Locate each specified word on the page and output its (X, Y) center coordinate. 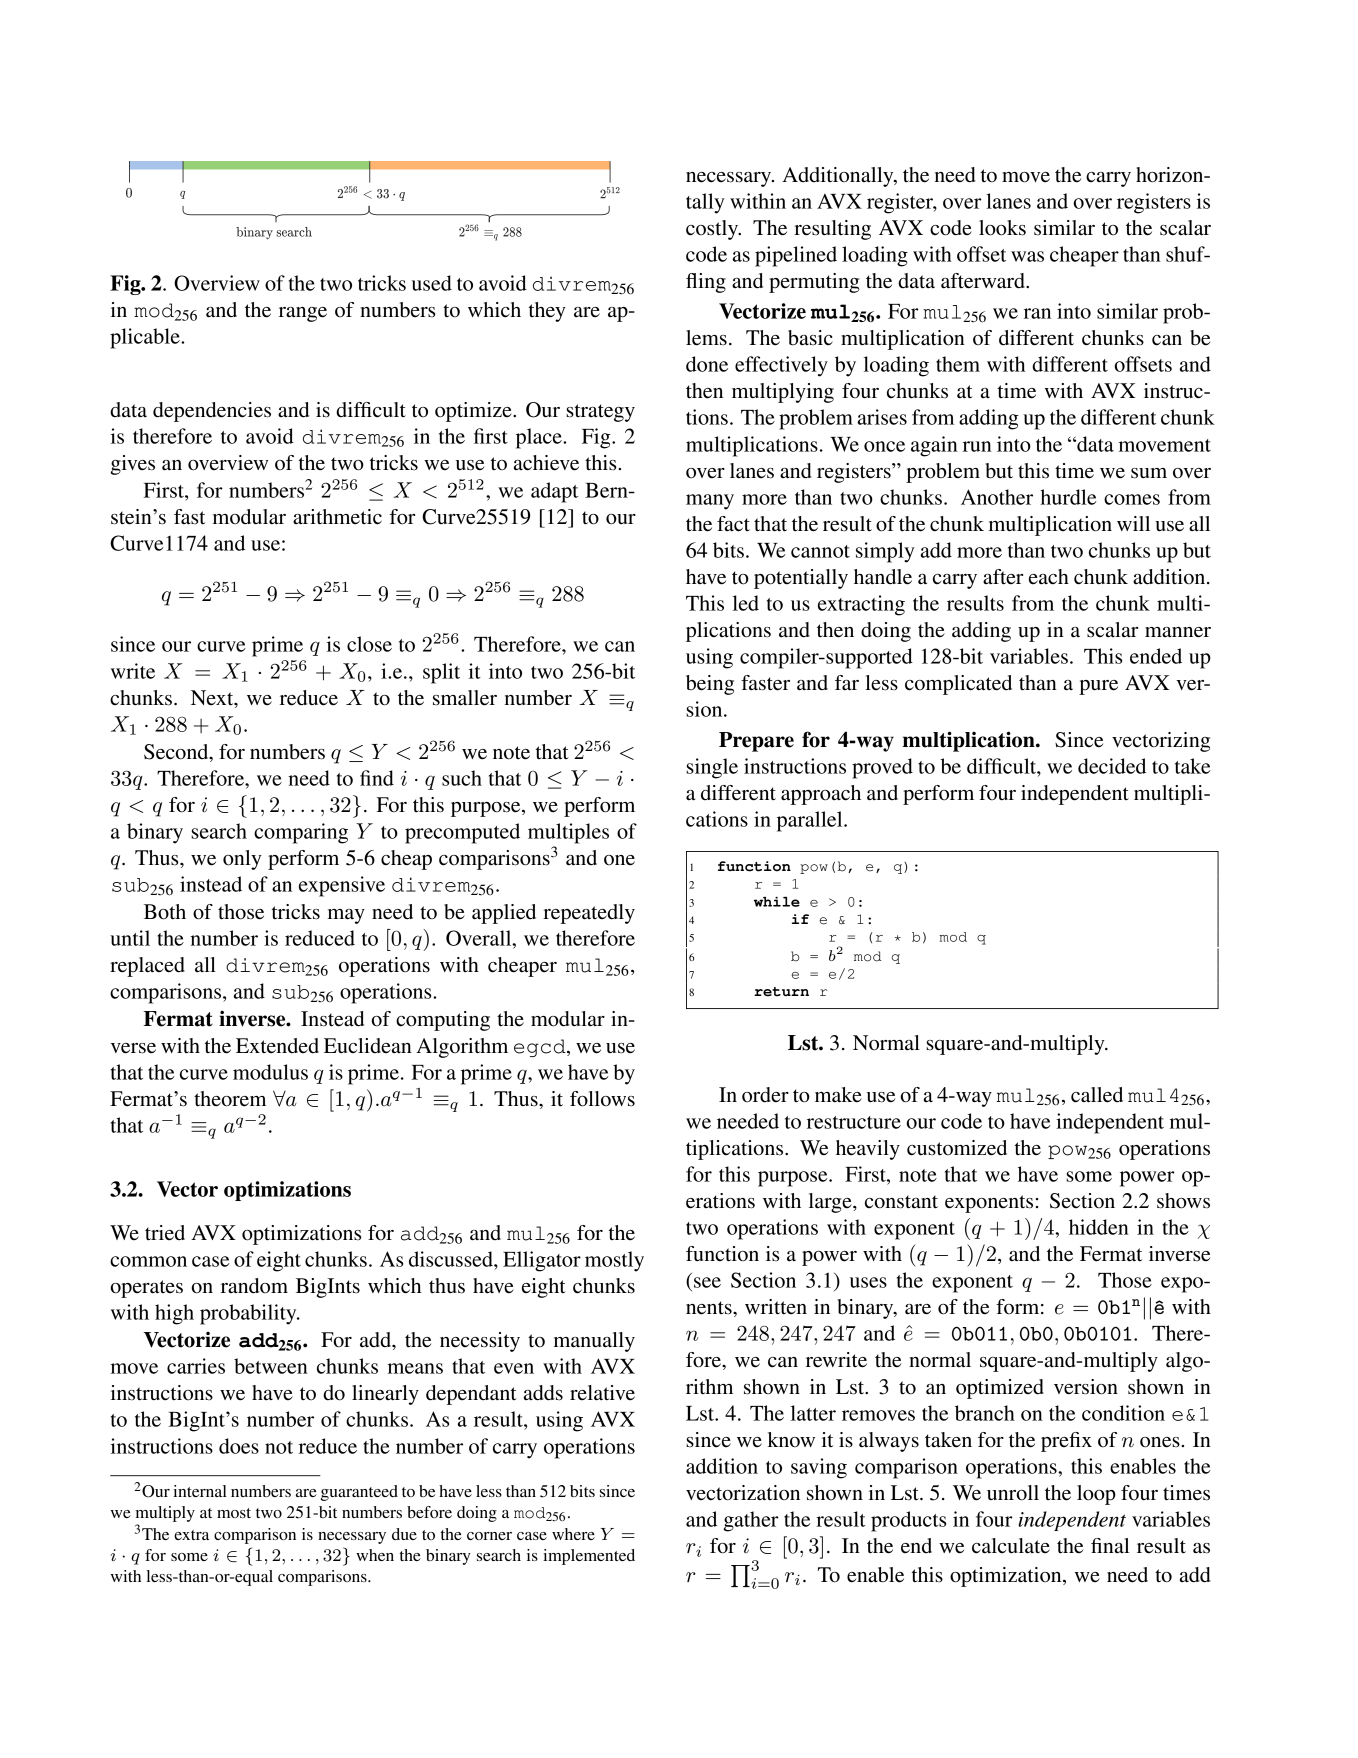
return (781, 992)
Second (177, 753)
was (1027, 256)
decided (1112, 766)
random (254, 1286)
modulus (270, 1072)
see (707, 1282)
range (303, 314)
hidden (1099, 1227)
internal (200, 1491)
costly (713, 230)
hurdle (1068, 497)
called (1097, 1095)
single (712, 768)
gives (132, 465)
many (710, 502)
